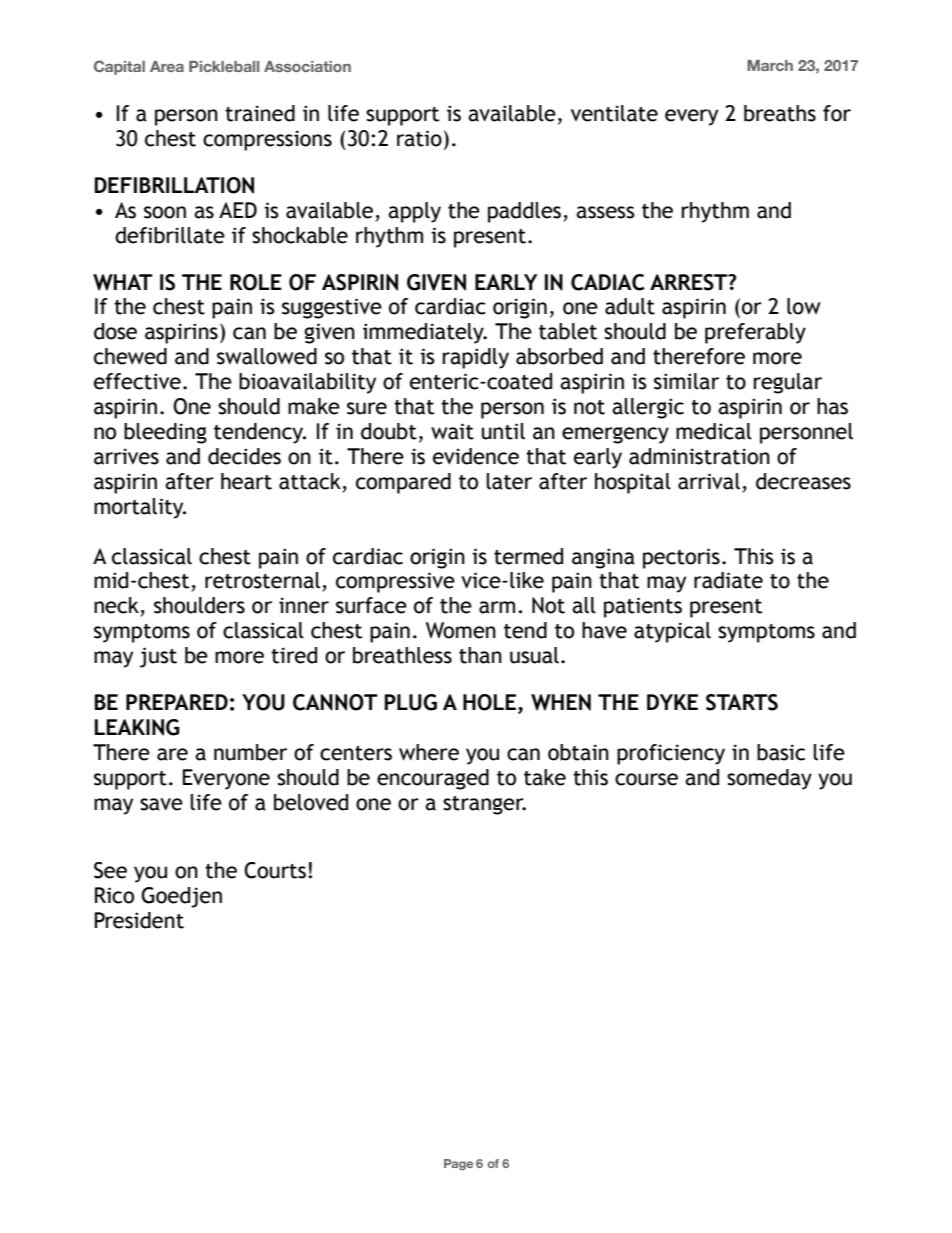 The image size is (952, 1233). What do you see at coordinates (165, 433) in the screenshot?
I see `bleeding` at bounding box center [165, 433].
